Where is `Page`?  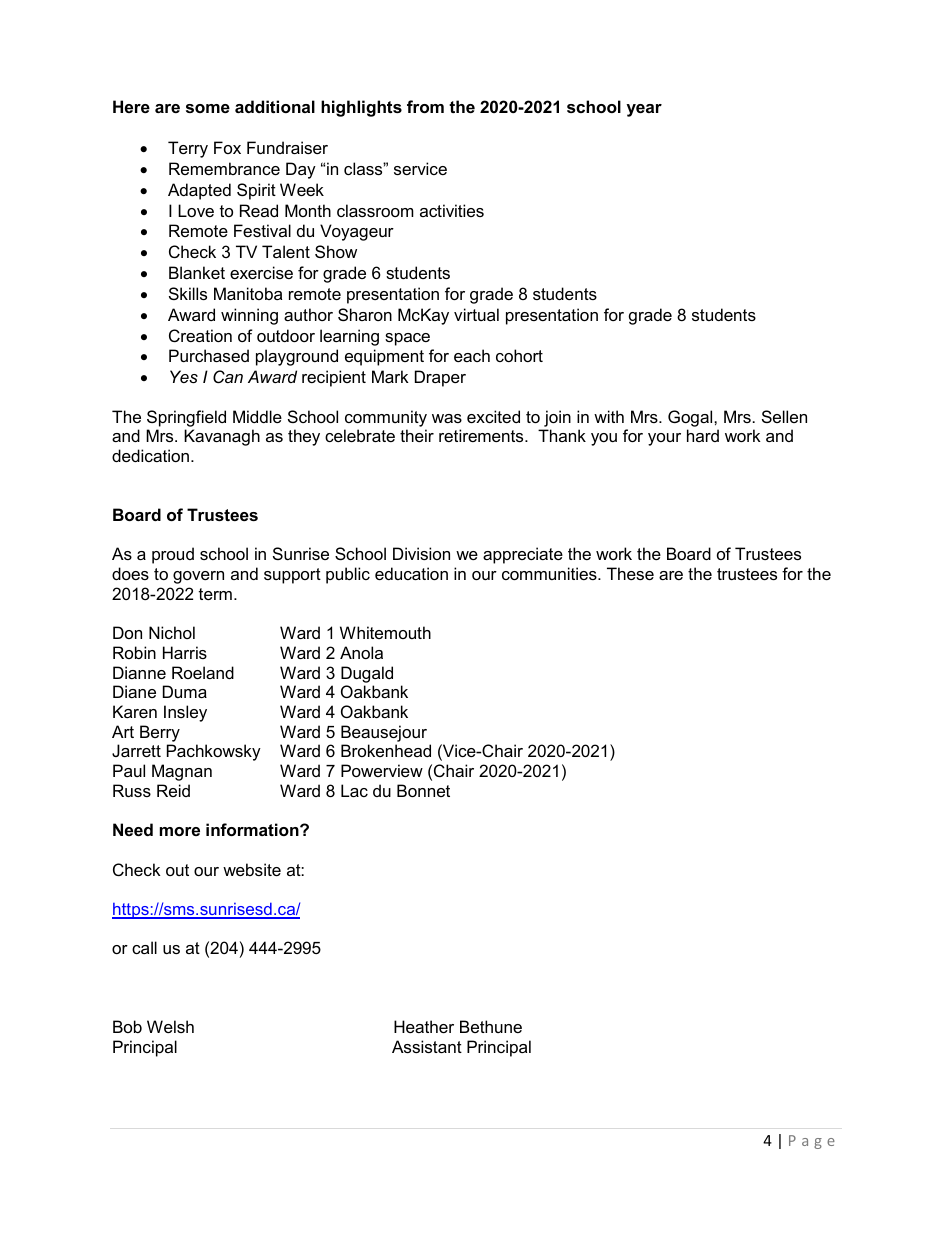
Page is located at coordinates (812, 1142).
